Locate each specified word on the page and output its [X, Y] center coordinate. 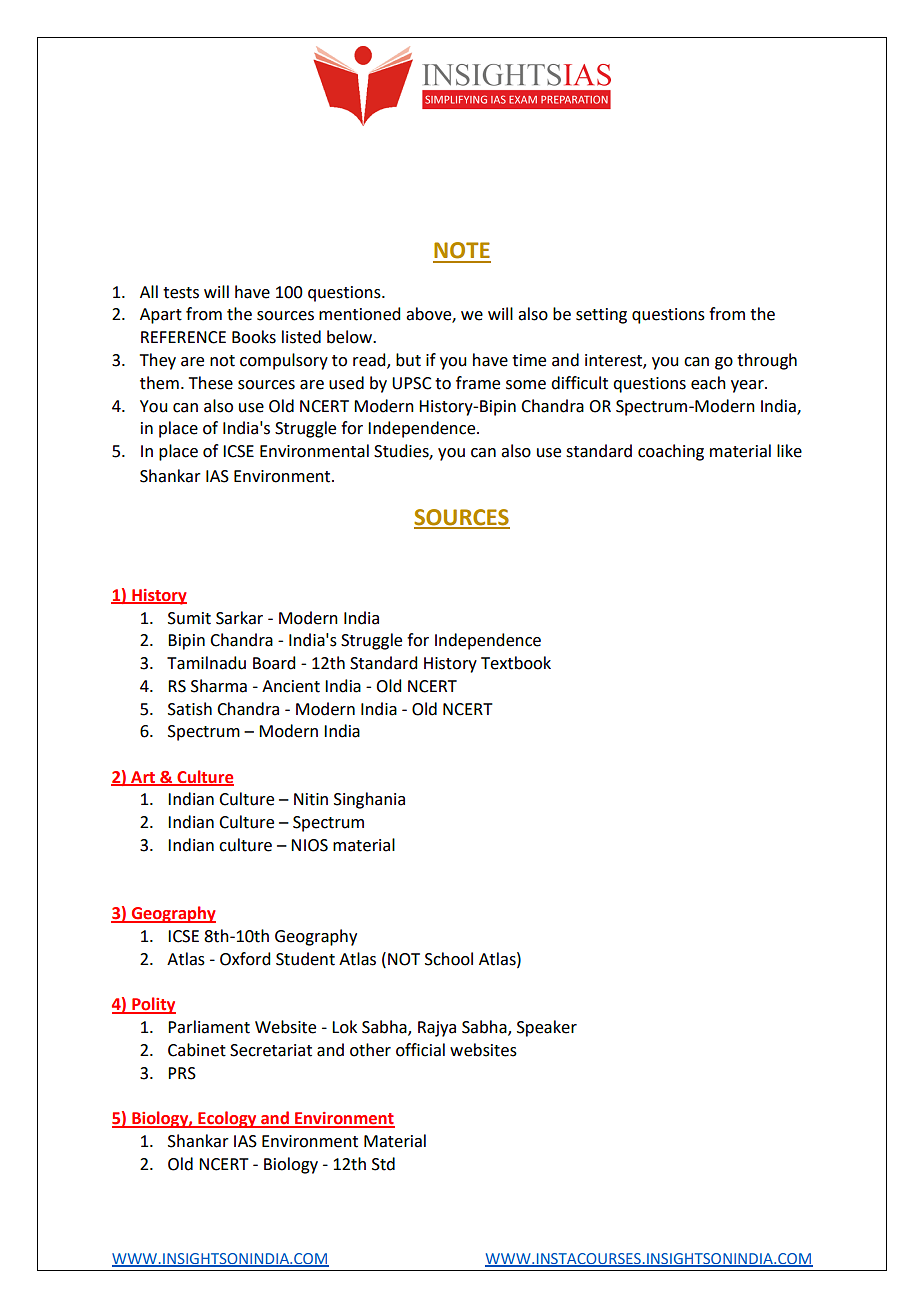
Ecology [227, 1119]
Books [254, 337]
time [529, 360]
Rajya [437, 1029]
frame [478, 383]
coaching [671, 452]
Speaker [547, 1028]
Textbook [516, 663]
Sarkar [239, 618]
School [449, 959]
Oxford [245, 959]
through [767, 361]
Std [383, 1164]
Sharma [219, 686]
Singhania [369, 800]
